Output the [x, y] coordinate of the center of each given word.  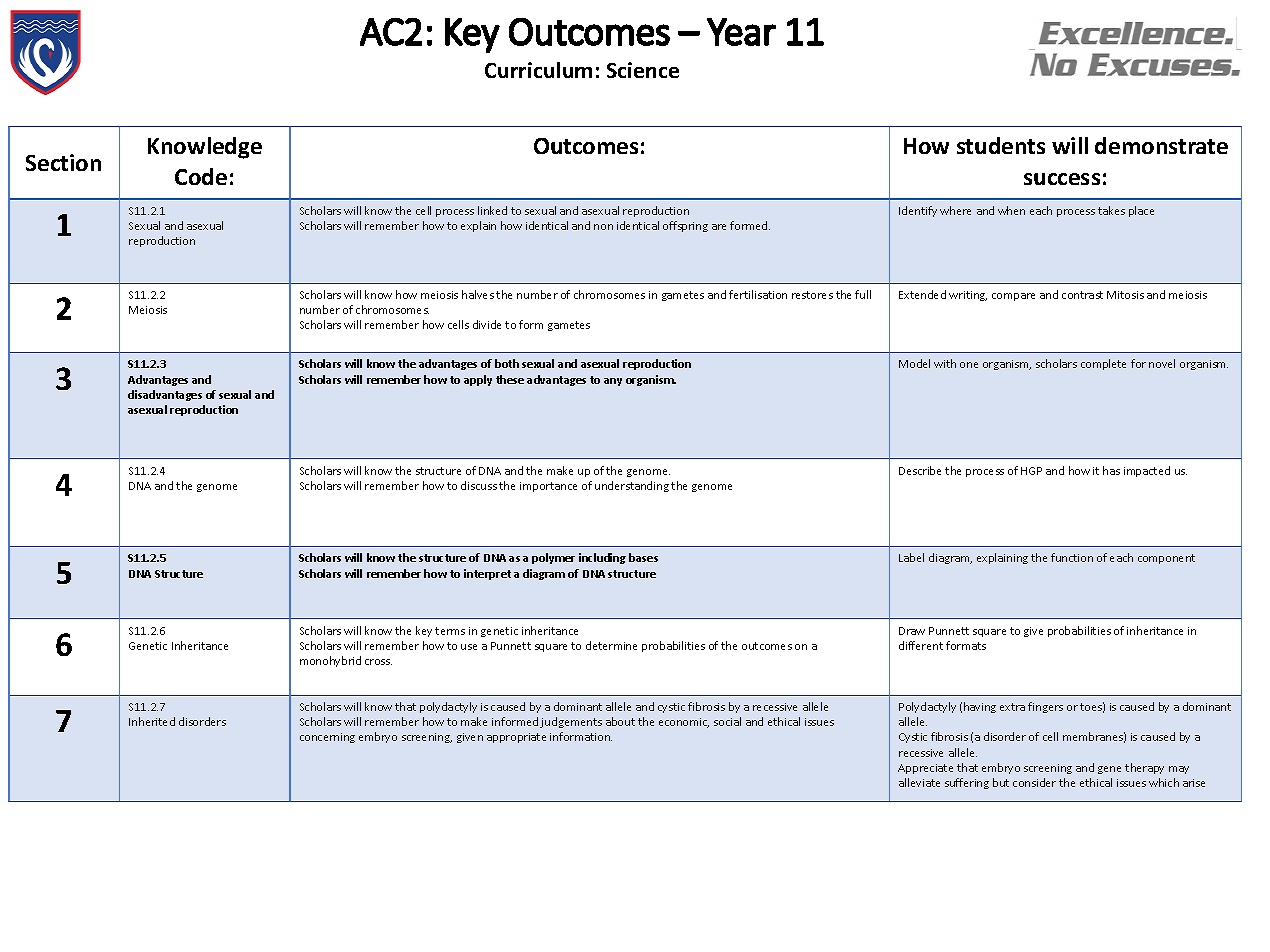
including [602, 558]
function [1072, 557]
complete [1103, 364]
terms [450, 631]
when [1011, 210]
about [620, 721]
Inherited [152, 721]
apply [478, 380]
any [613, 382]
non [603, 227]
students [1001, 145]
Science [643, 70]
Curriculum [538, 70]
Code [201, 176]
